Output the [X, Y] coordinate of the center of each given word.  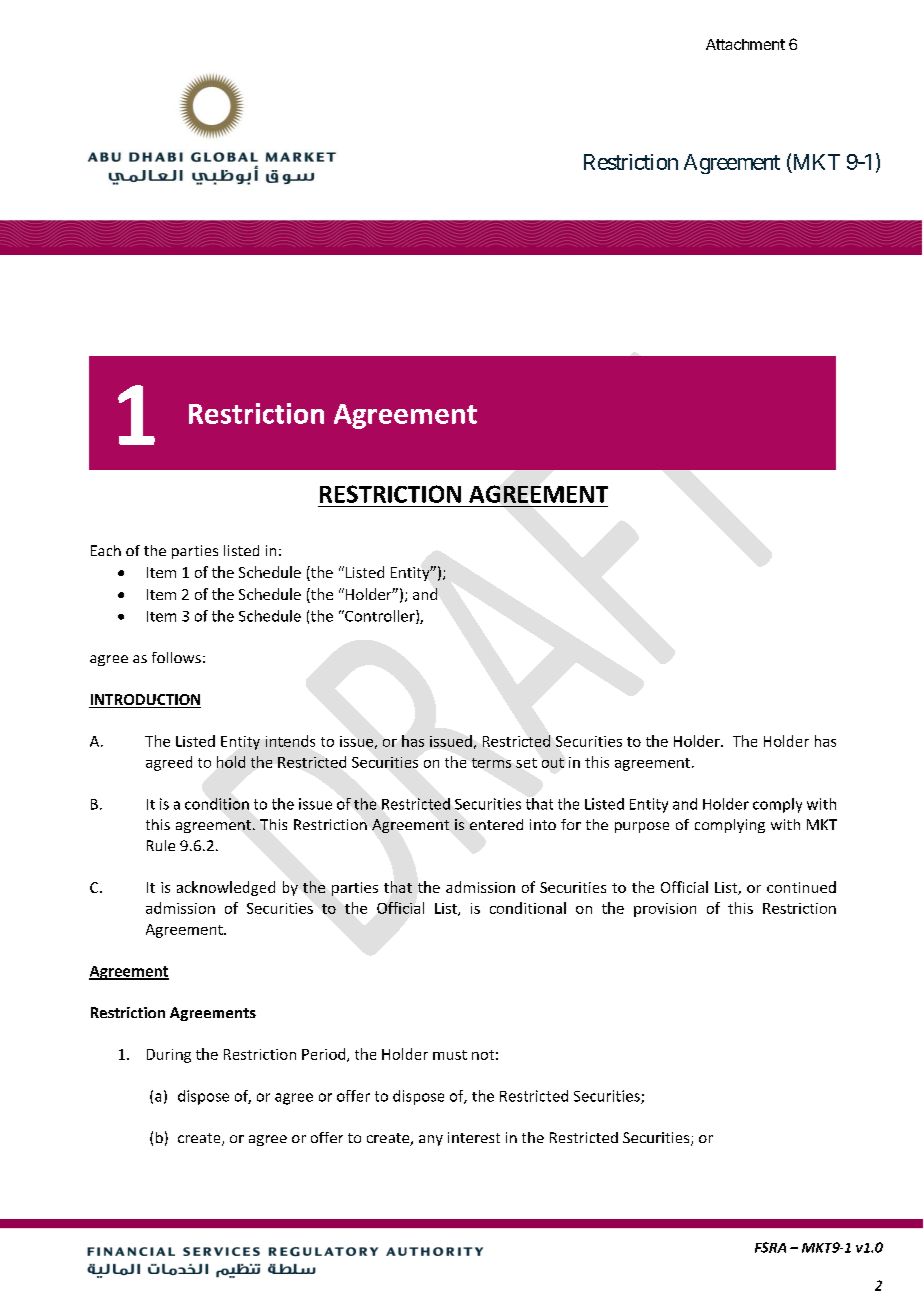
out [553, 763]
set [526, 763]
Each [106, 550]
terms [491, 763]
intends [290, 741]
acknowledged [226, 888]
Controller [380, 617]
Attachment [745, 44]
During [169, 1056]
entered [496, 824]
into [543, 824]
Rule [161, 845]
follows [176, 657]
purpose [642, 827]
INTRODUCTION [145, 701]
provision [665, 910]
